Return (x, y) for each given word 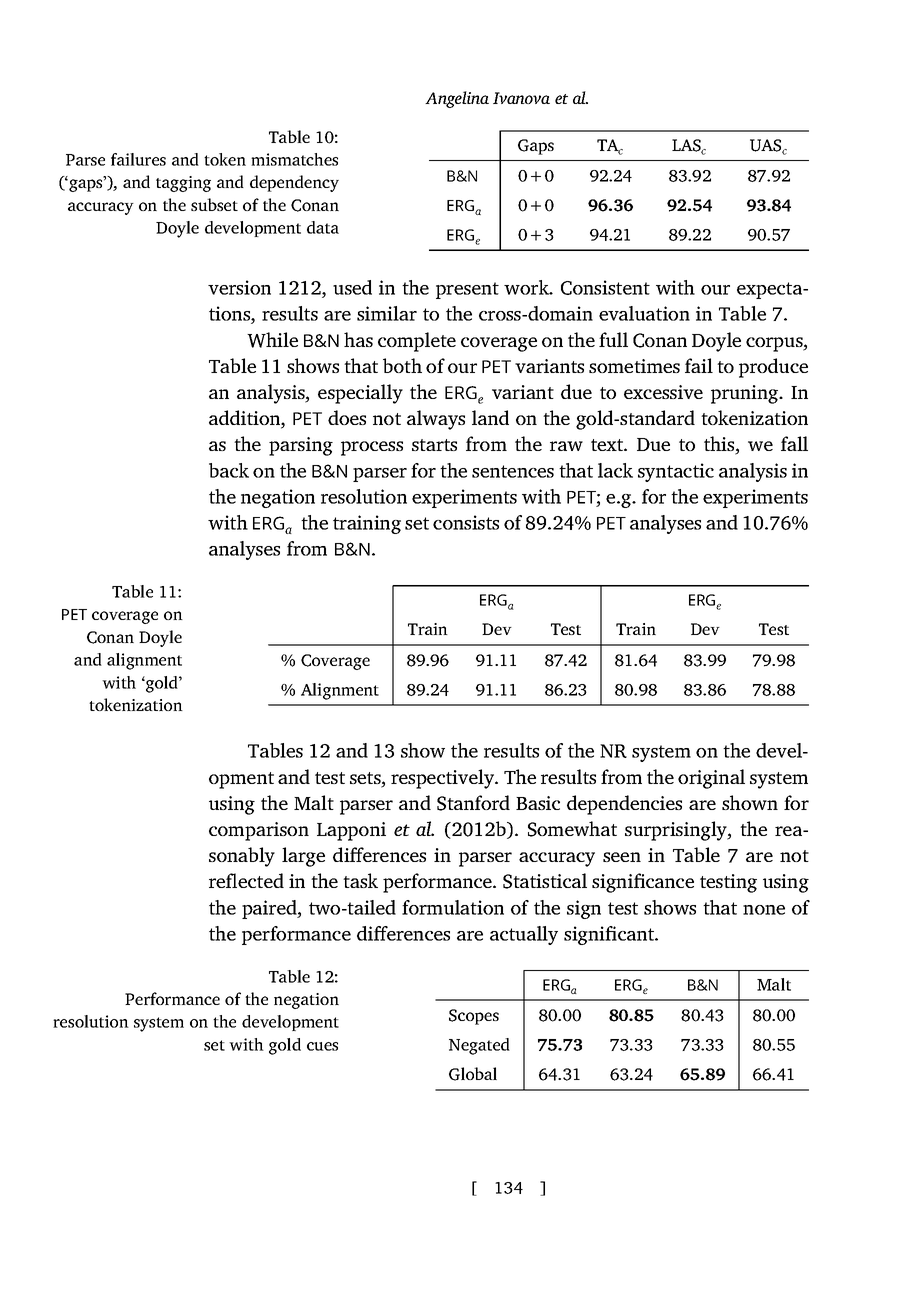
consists (466, 522)
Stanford (473, 803)
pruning (746, 394)
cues (322, 1046)
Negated (479, 1046)
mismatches (294, 159)
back (229, 470)
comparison (259, 831)
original (711, 779)
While (272, 340)
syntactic (676, 472)
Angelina (457, 99)
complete (417, 342)
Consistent (605, 287)
